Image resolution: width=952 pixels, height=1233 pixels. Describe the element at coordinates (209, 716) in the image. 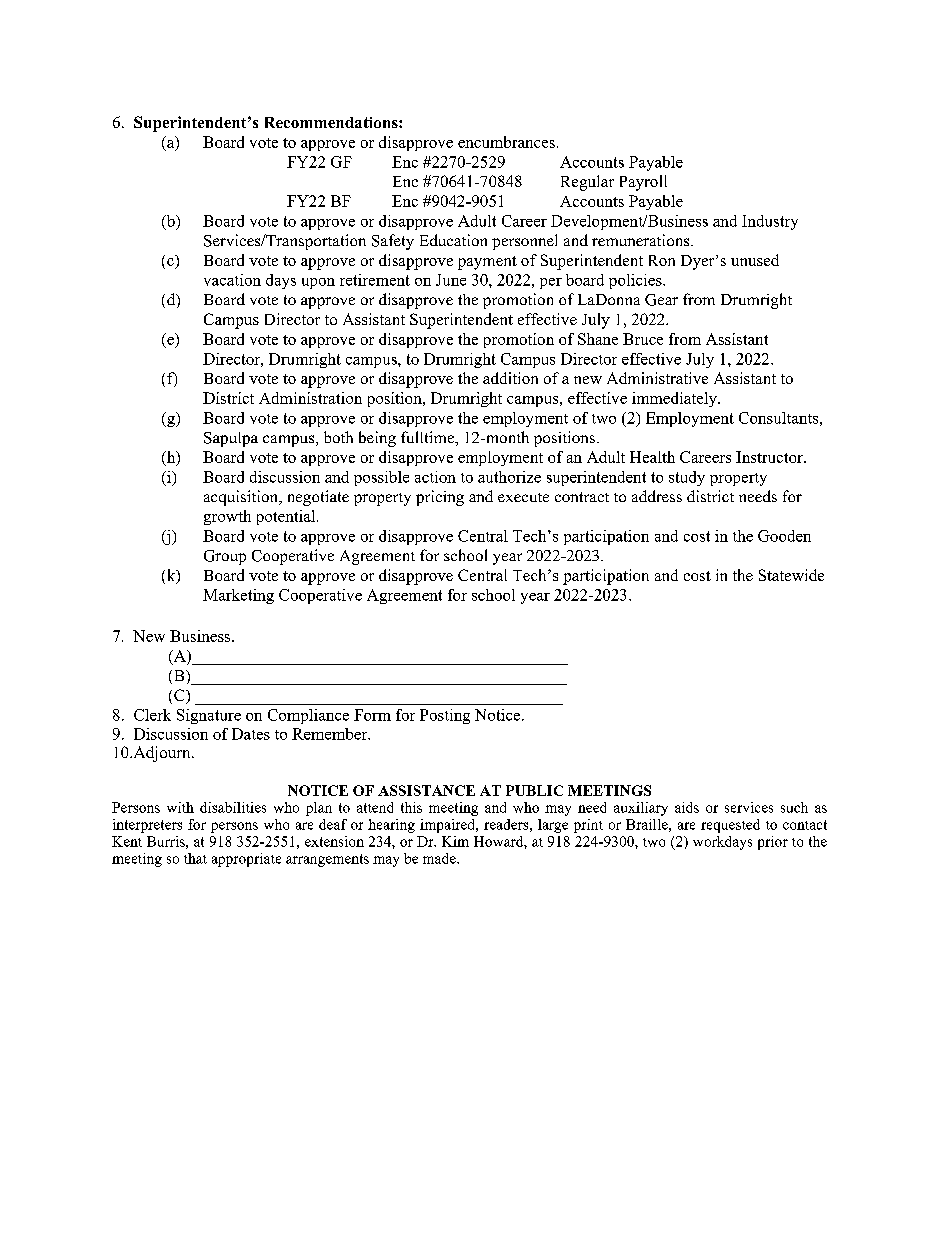

I see `Signature` at that location.
